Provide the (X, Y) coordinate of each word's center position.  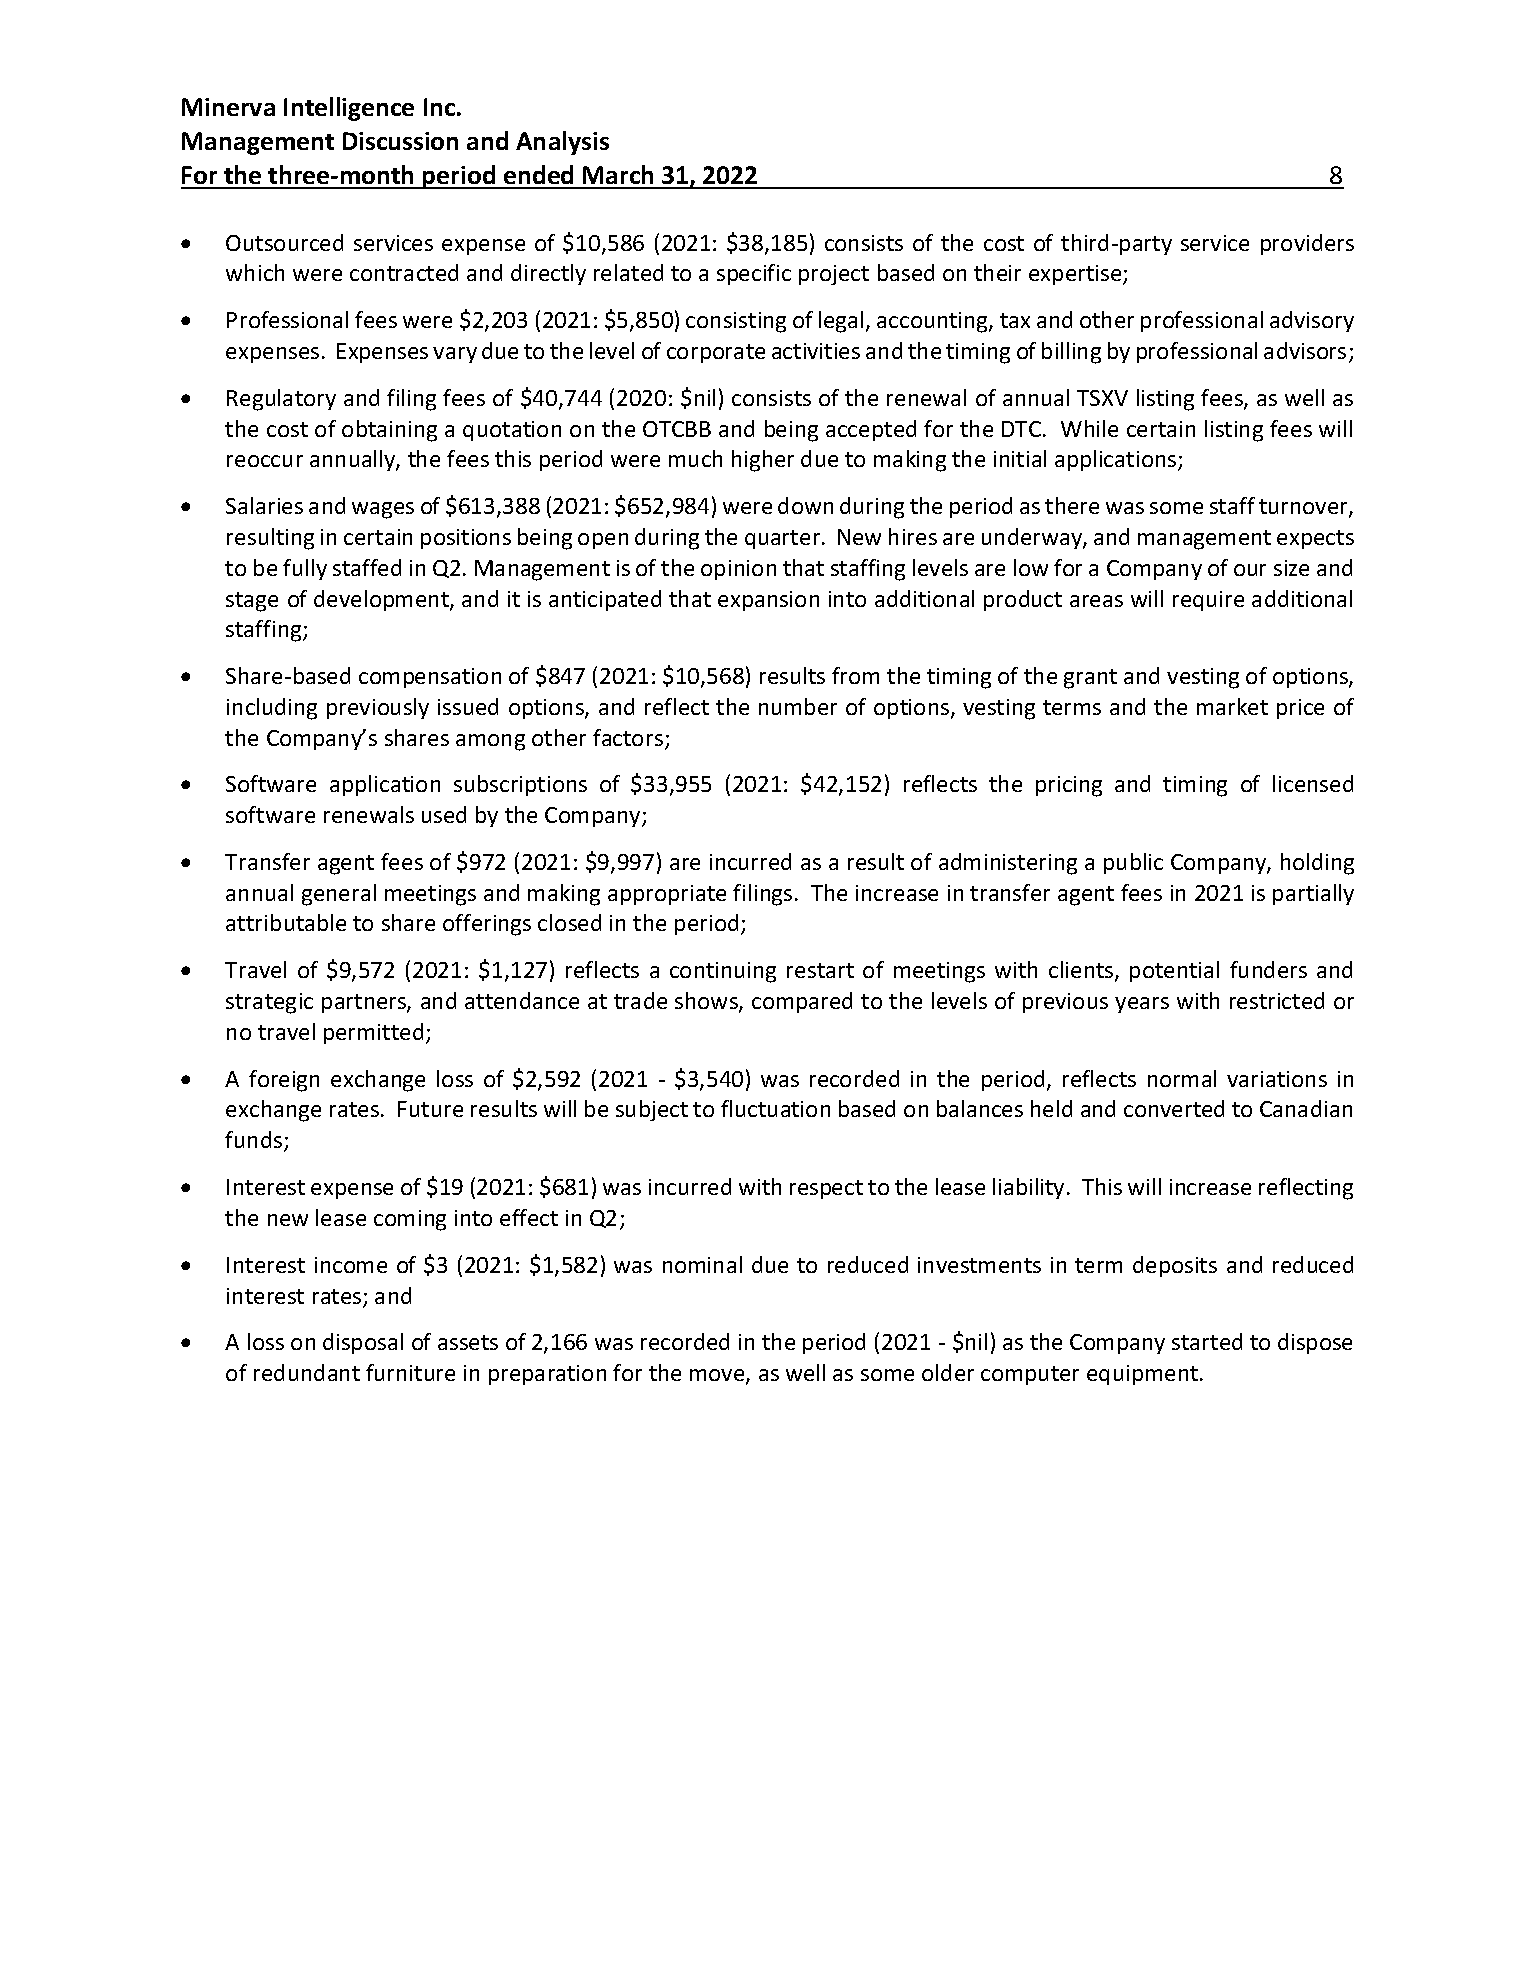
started (1207, 1341)
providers (1307, 244)
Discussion (400, 141)
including (272, 709)
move (718, 1376)
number (798, 706)
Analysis (562, 143)
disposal (363, 1343)
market (1232, 706)
